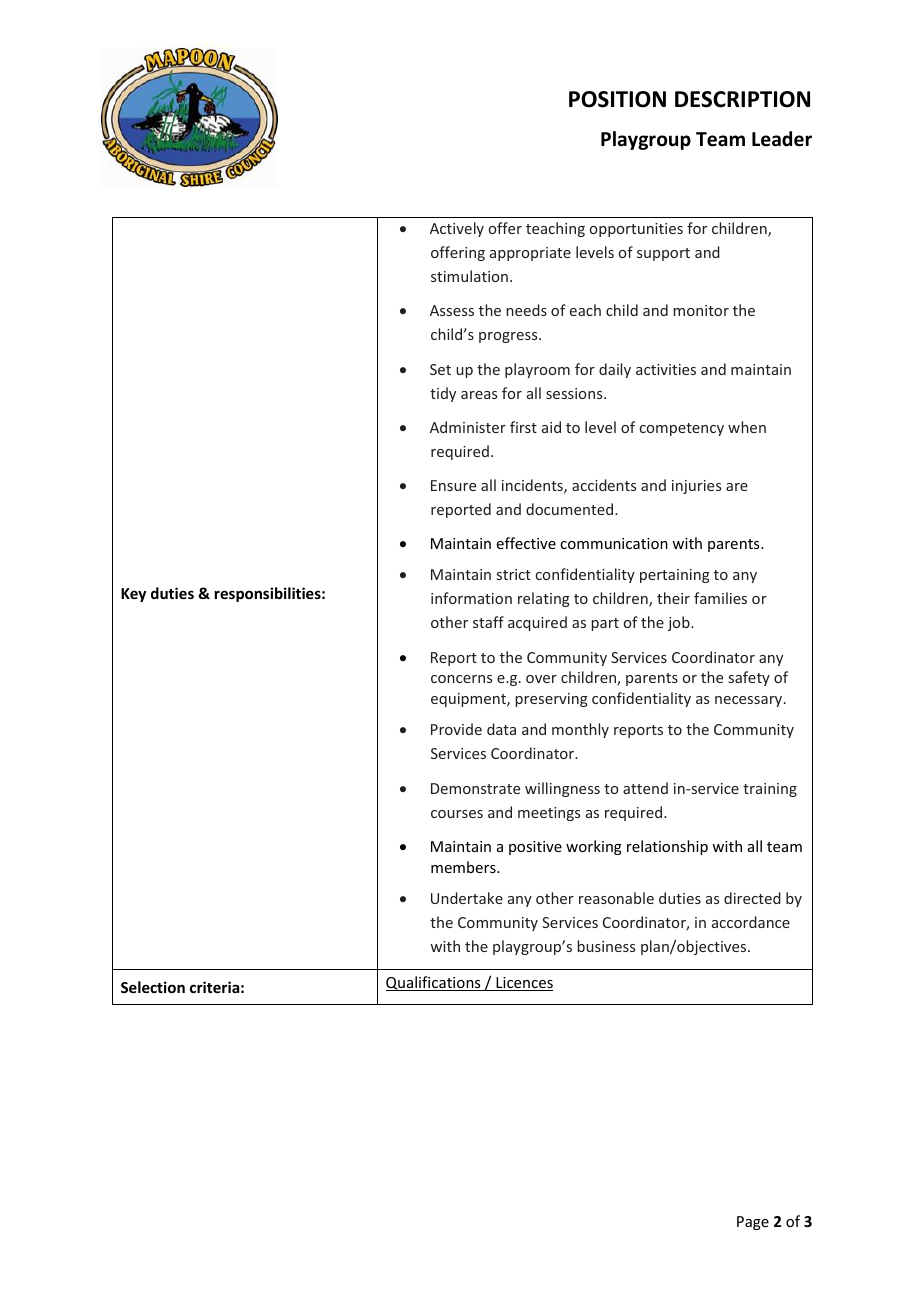  I want to click on Actively, so click(457, 229).
